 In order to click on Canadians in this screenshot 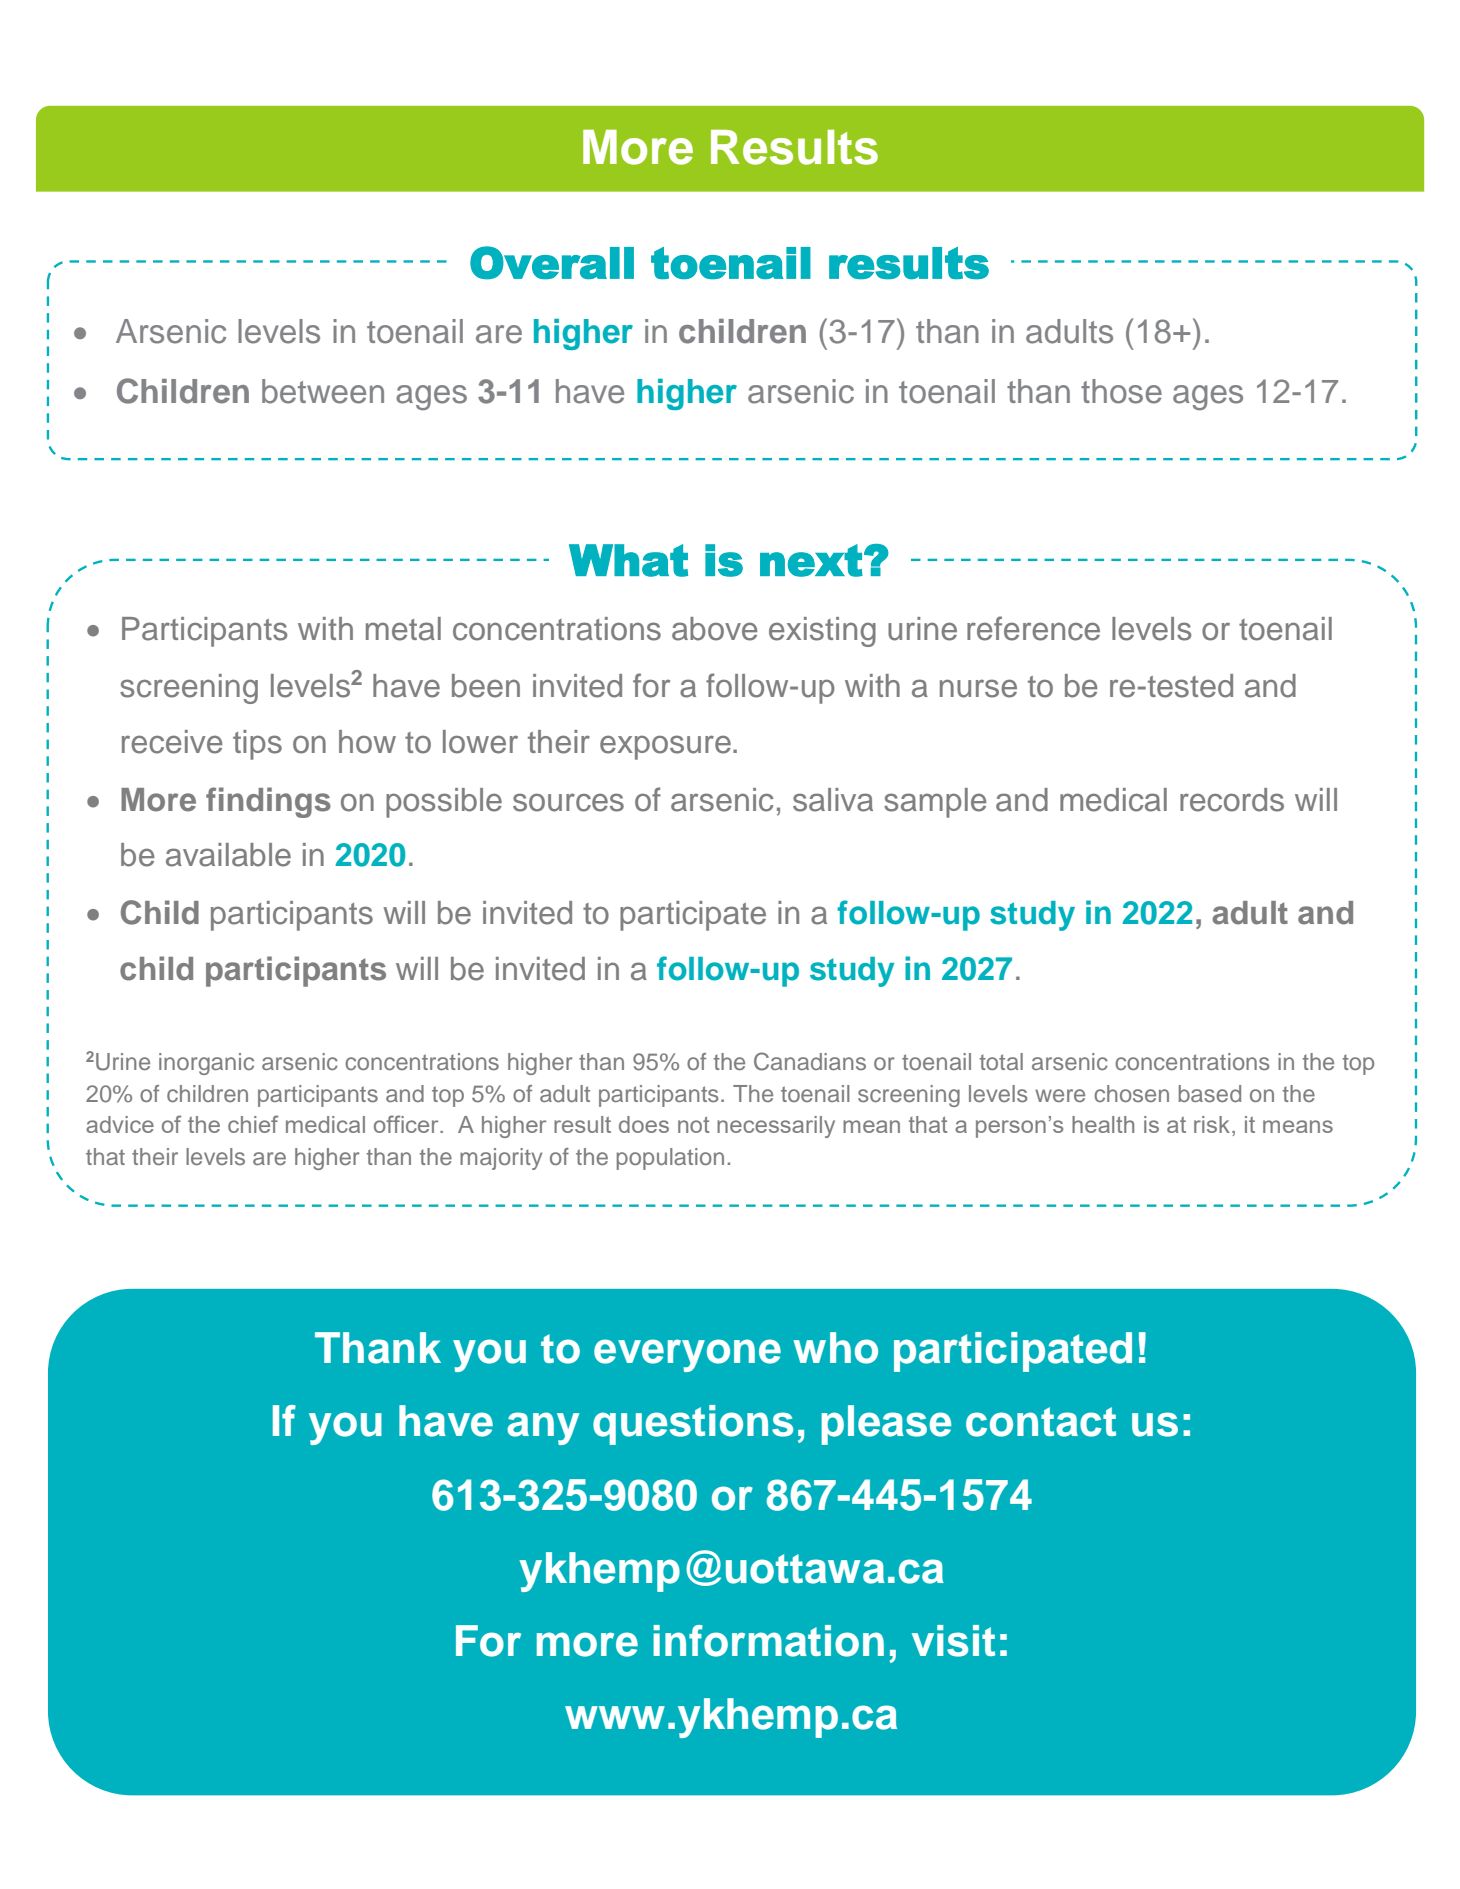, I will do `click(810, 1061)`.
